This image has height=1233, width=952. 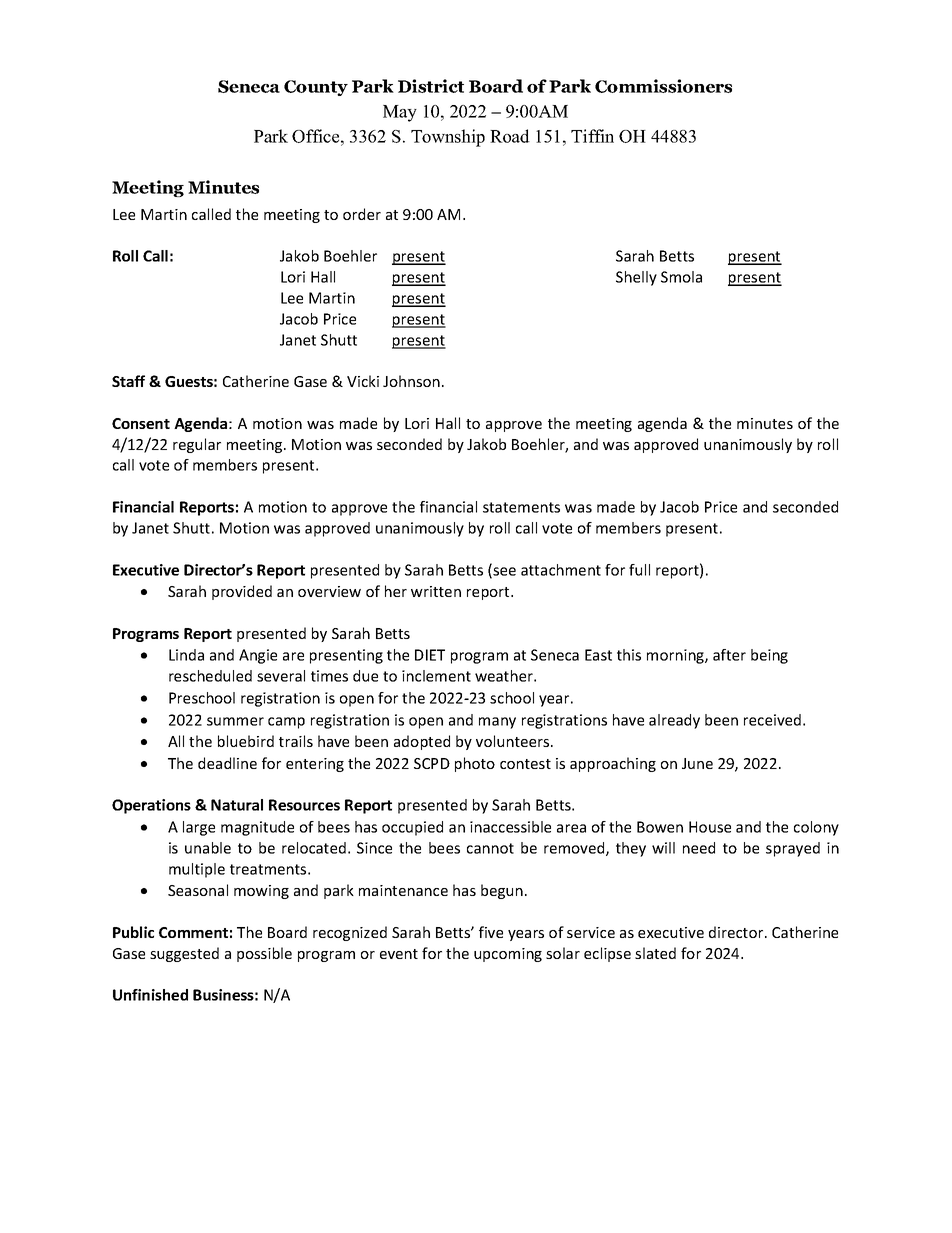 I want to click on Township, so click(x=448, y=138).
